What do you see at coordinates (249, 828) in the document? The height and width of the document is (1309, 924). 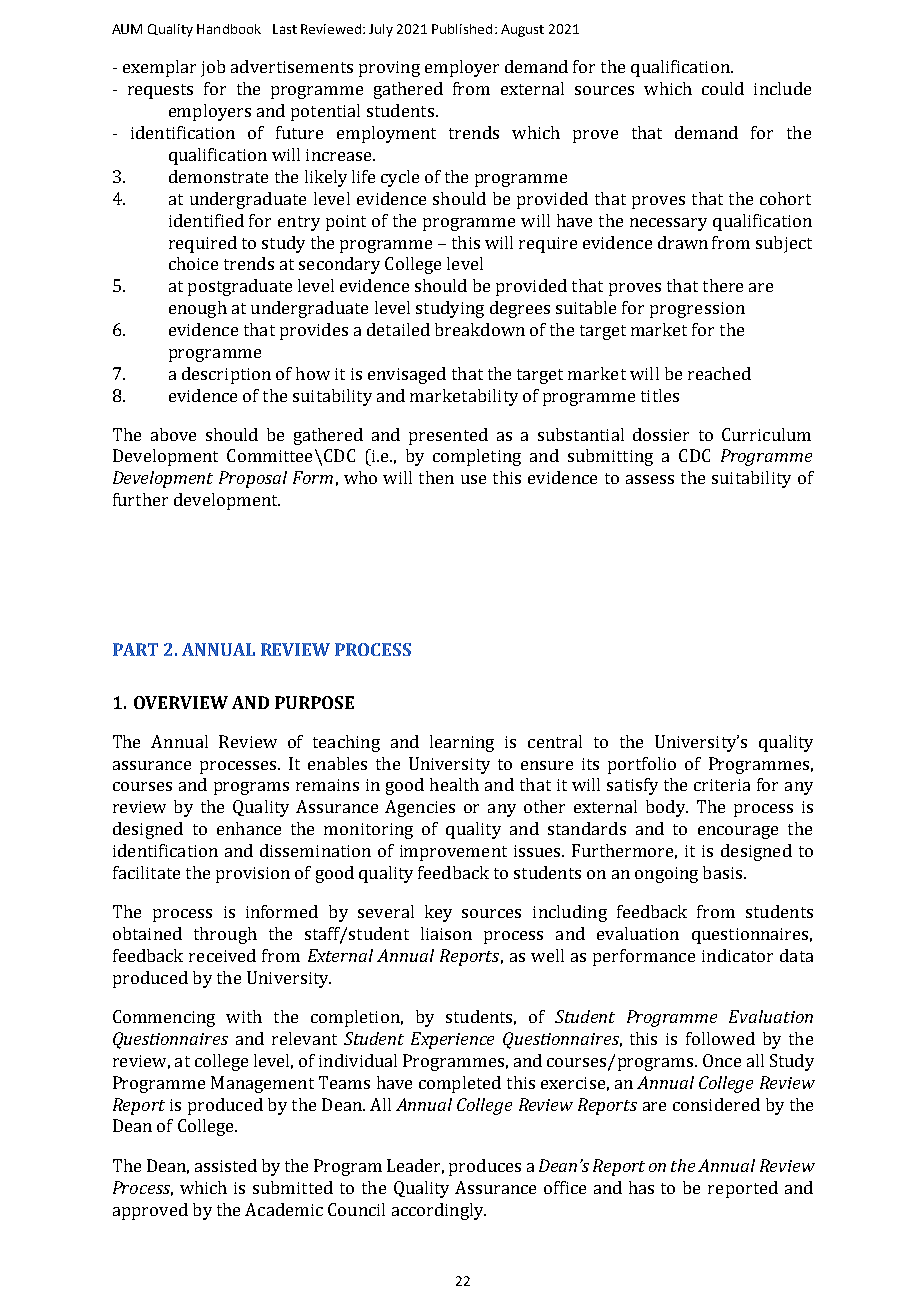 I see `enhance` at bounding box center [249, 828].
